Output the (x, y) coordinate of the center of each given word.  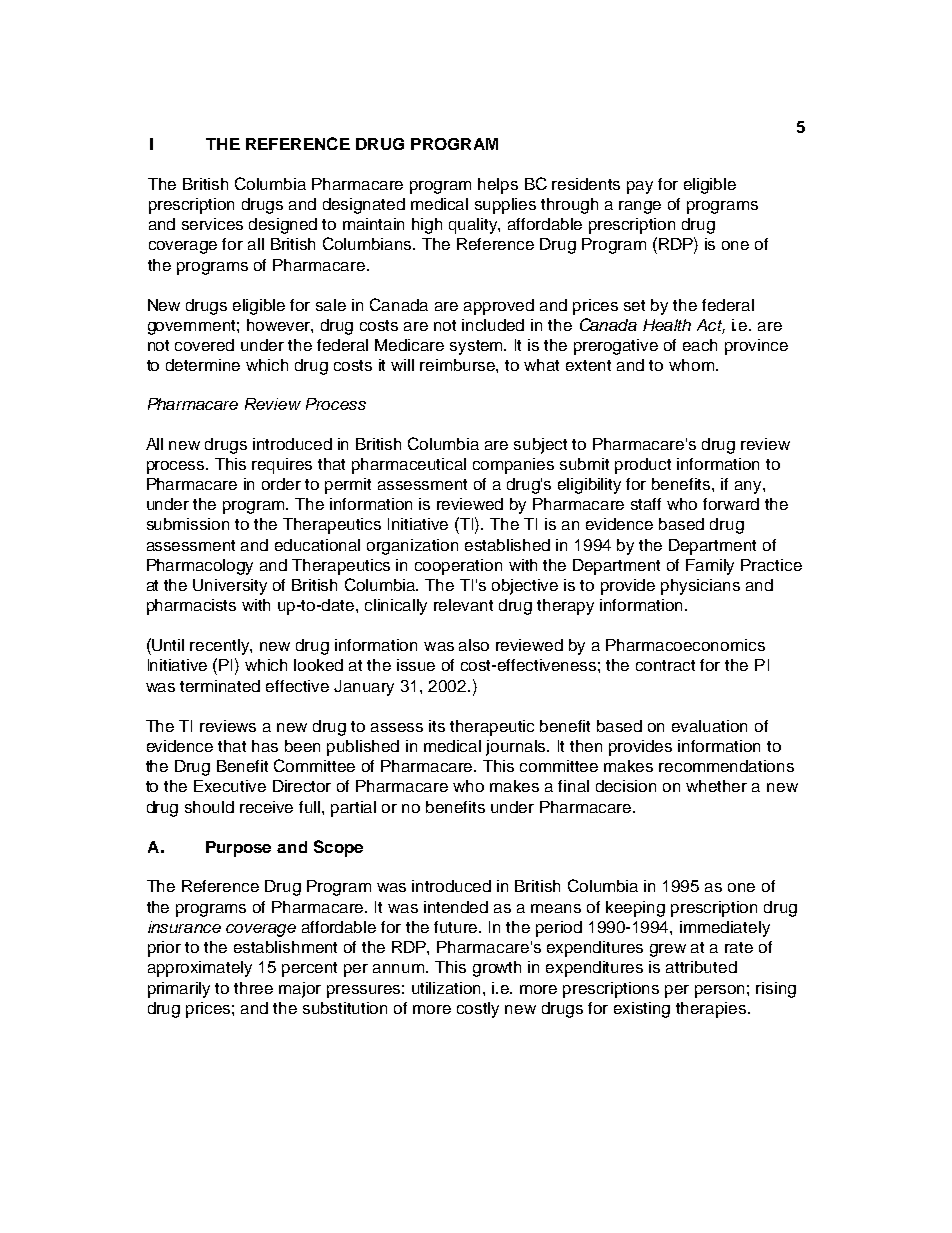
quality (474, 226)
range (640, 207)
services (212, 224)
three (253, 988)
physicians (700, 587)
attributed (701, 967)
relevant (463, 605)
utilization (448, 988)
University (230, 587)
